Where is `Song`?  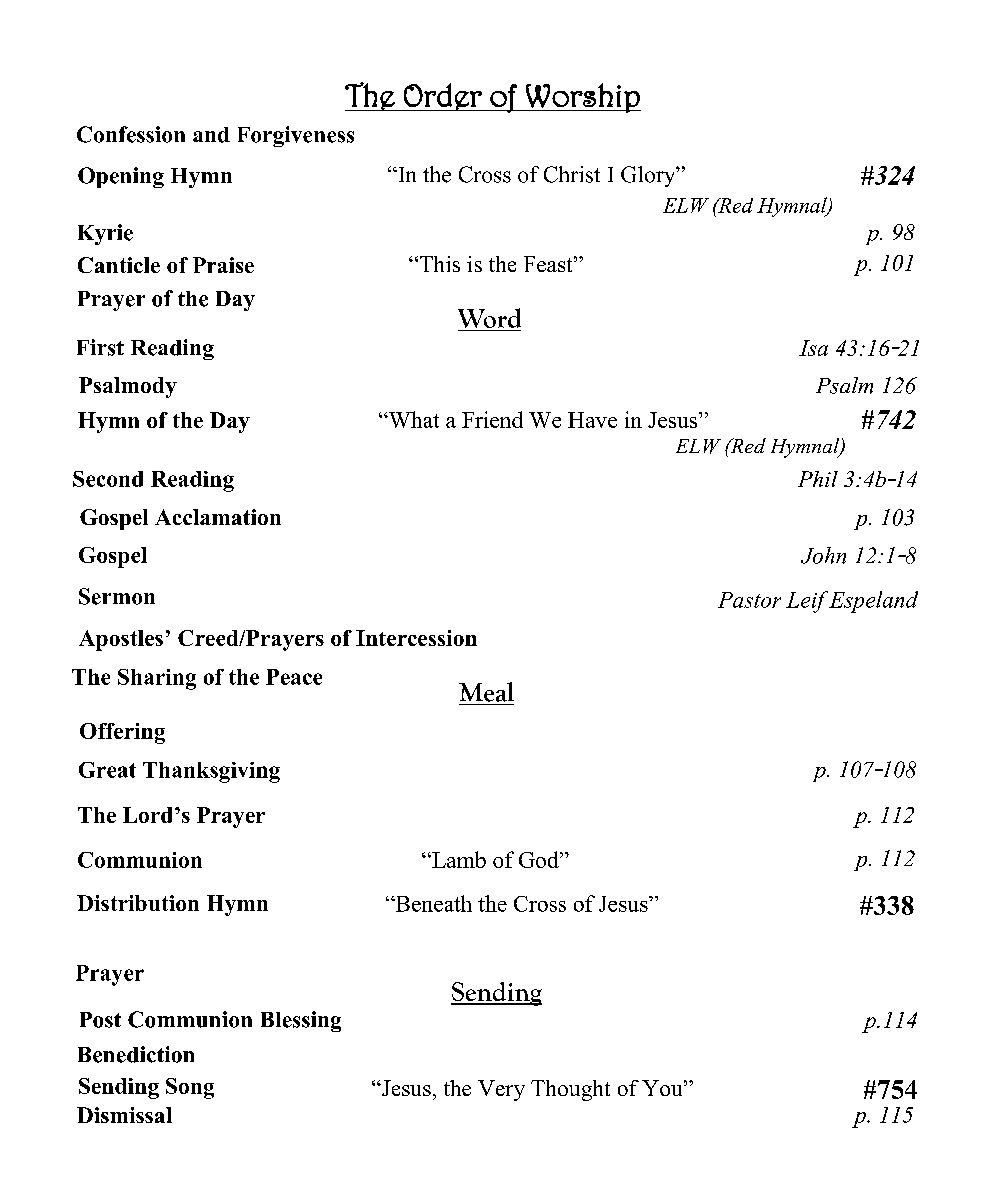
Song is located at coordinates (190, 1088).
